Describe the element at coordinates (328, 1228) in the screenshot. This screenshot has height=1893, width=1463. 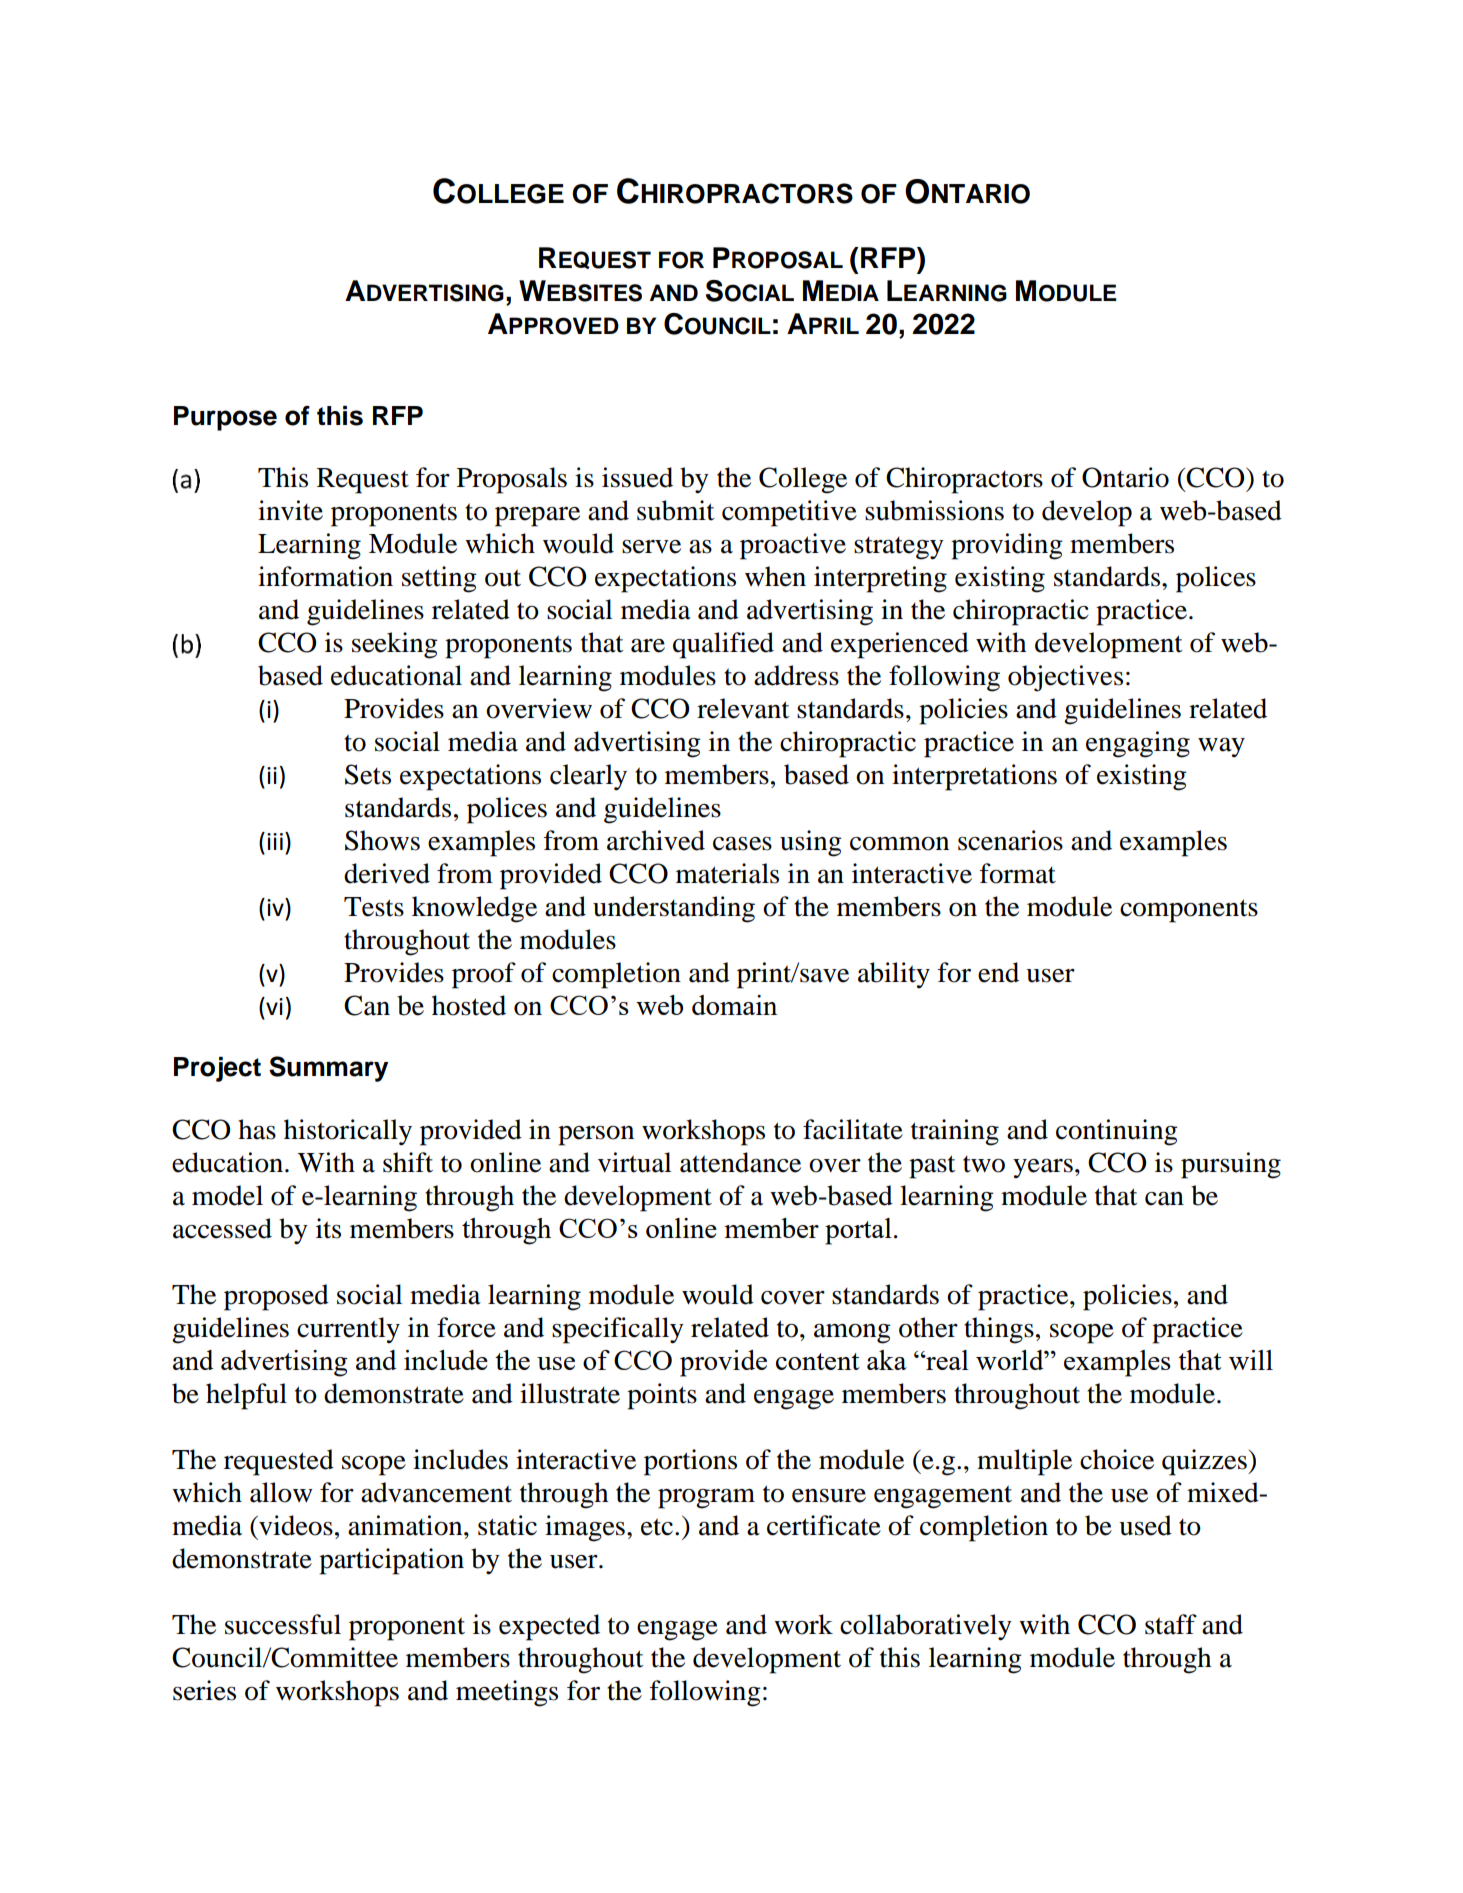
I see `its` at that location.
